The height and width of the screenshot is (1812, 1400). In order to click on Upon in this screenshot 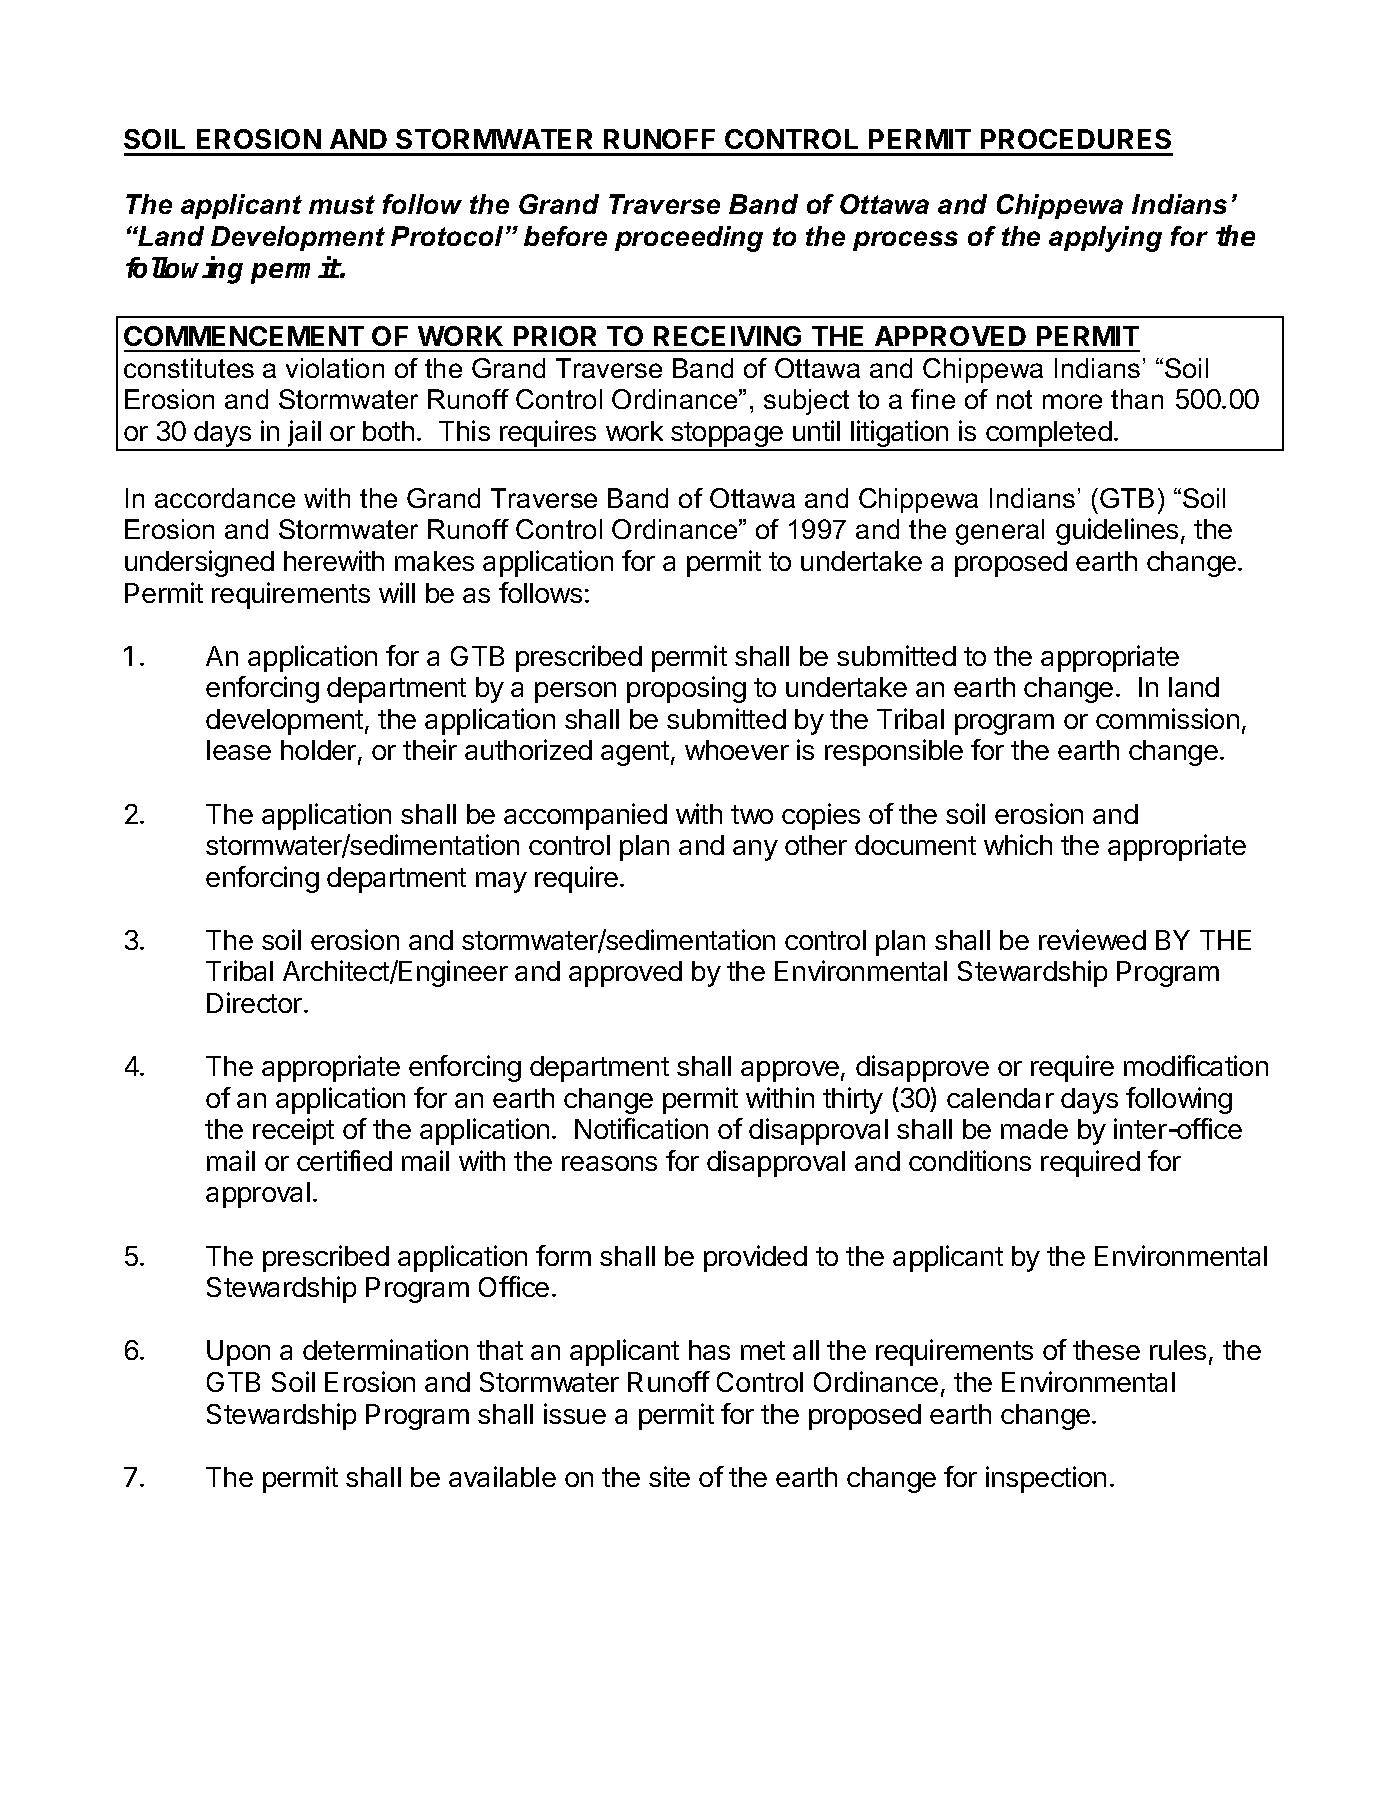, I will do `click(238, 1353)`.
